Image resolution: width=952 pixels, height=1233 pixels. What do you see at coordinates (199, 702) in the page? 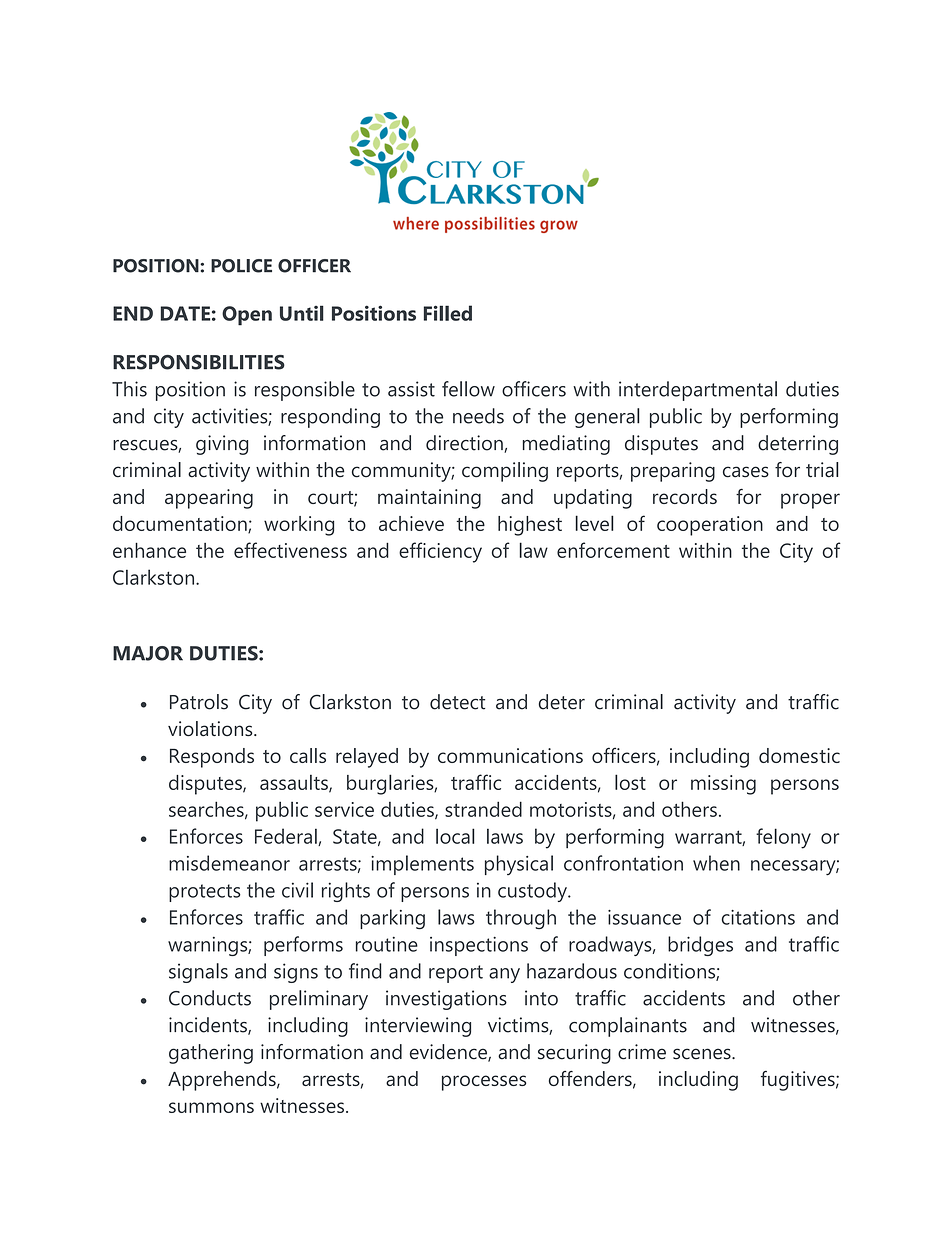
I see `Patrols` at bounding box center [199, 702].
